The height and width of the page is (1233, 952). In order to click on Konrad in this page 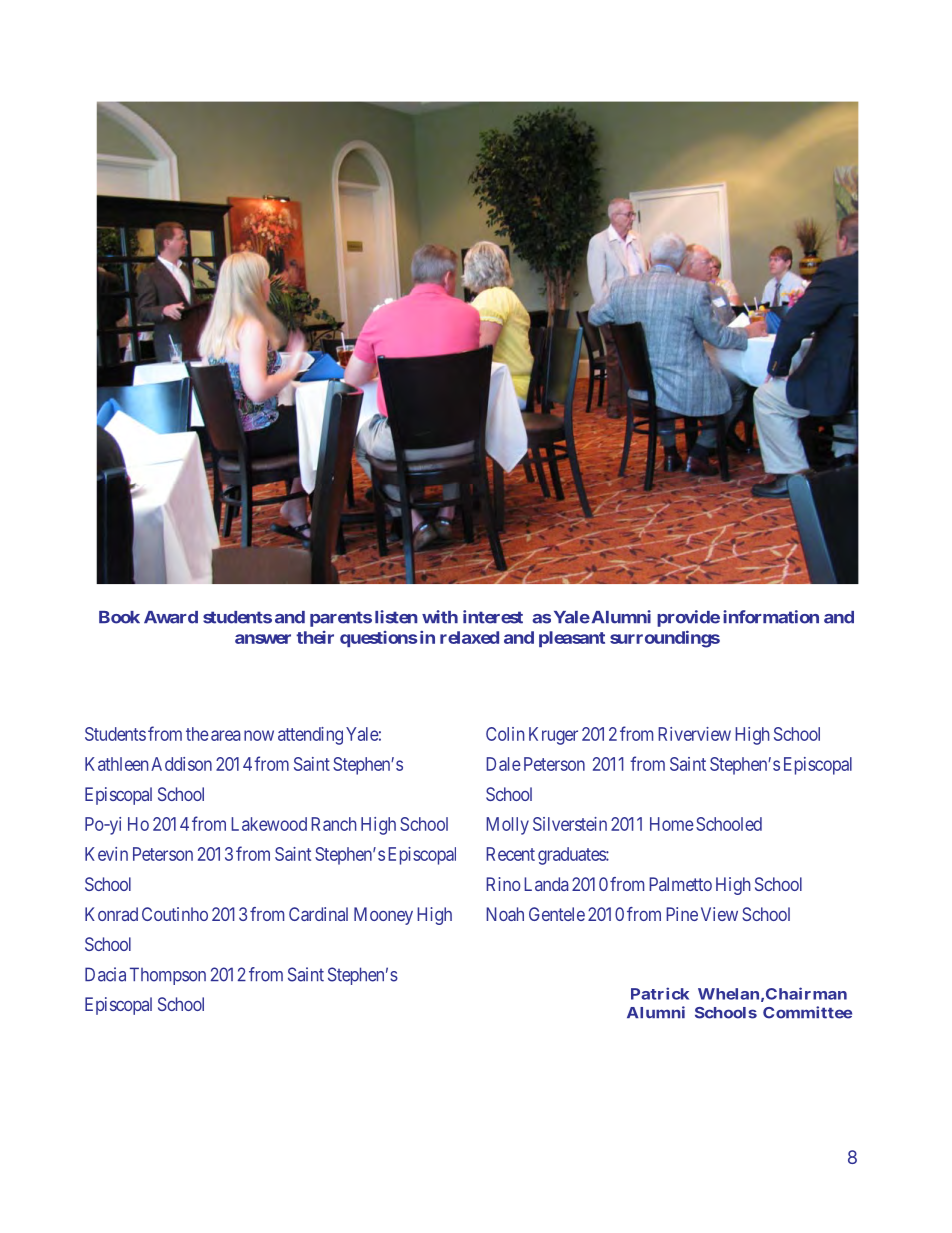, I will do `click(111, 914)`.
